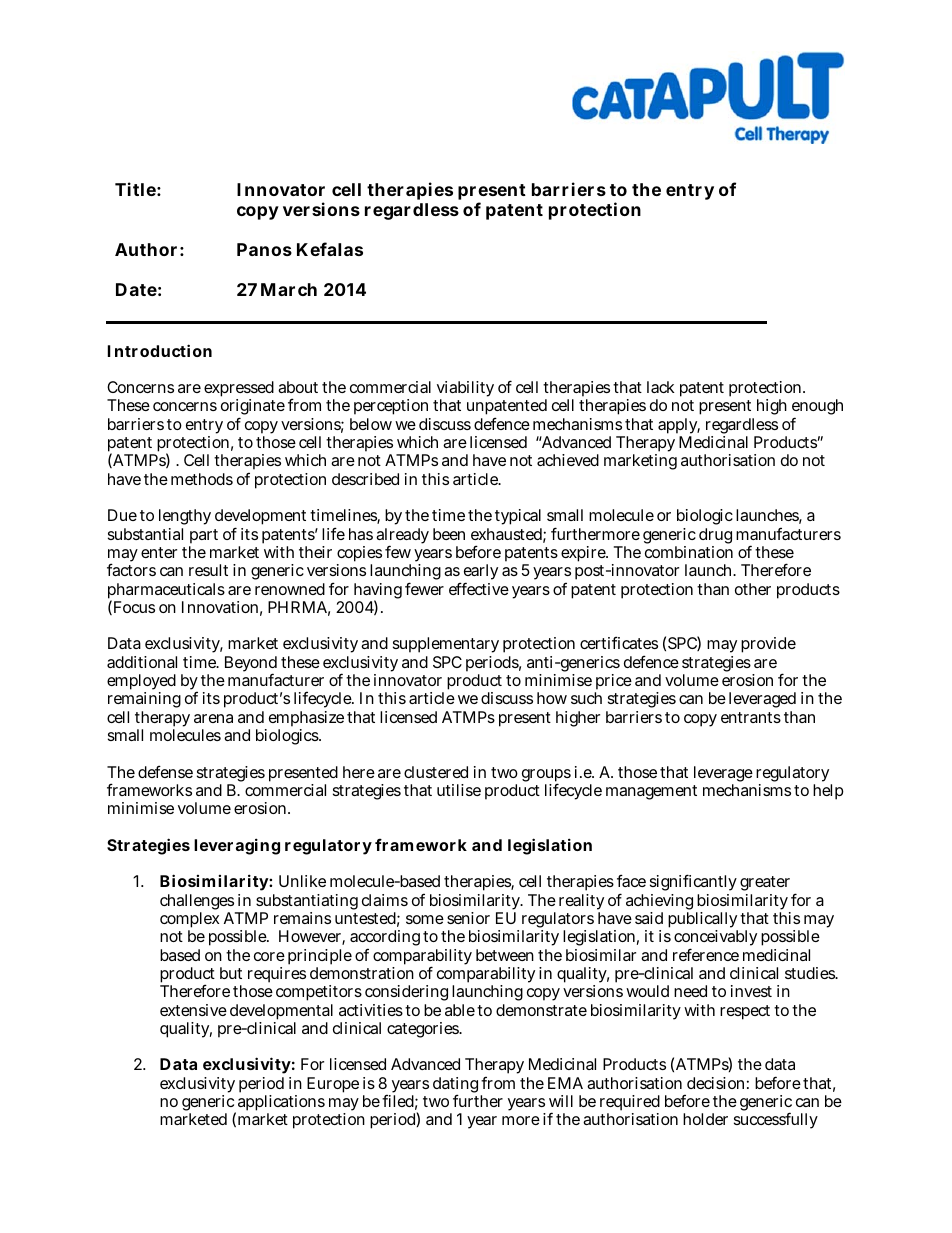 Image resolution: width=952 pixels, height=1233 pixels. What do you see at coordinates (280, 1104) in the screenshot?
I see `applications` at bounding box center [280, 1104].
